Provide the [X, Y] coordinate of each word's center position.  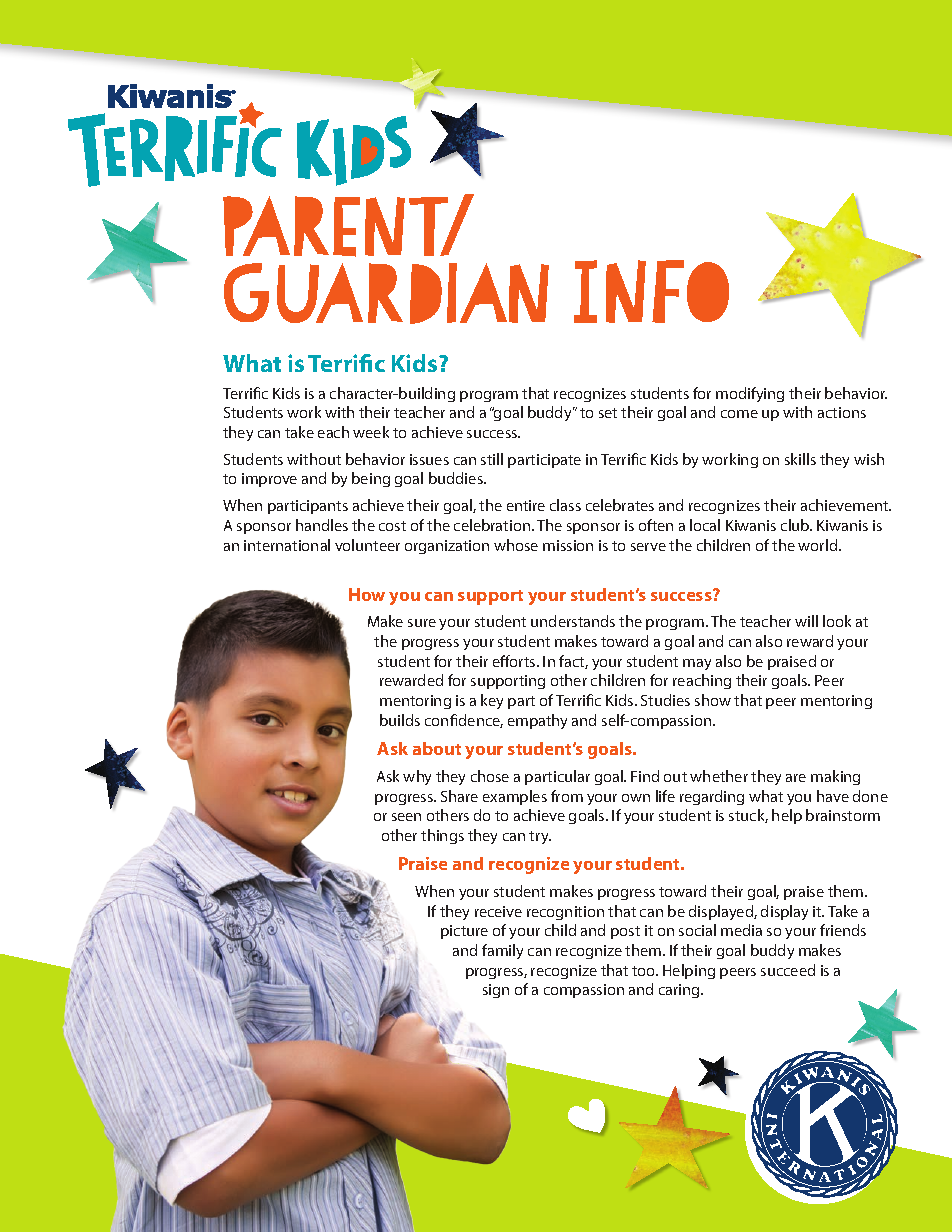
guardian [386, 293]
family [502, 951]
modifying [750, 394]
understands [573, 621]
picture [464, 932]
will [806, 621]
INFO [651, 291]
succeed [788, 970]
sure [422, 623]
